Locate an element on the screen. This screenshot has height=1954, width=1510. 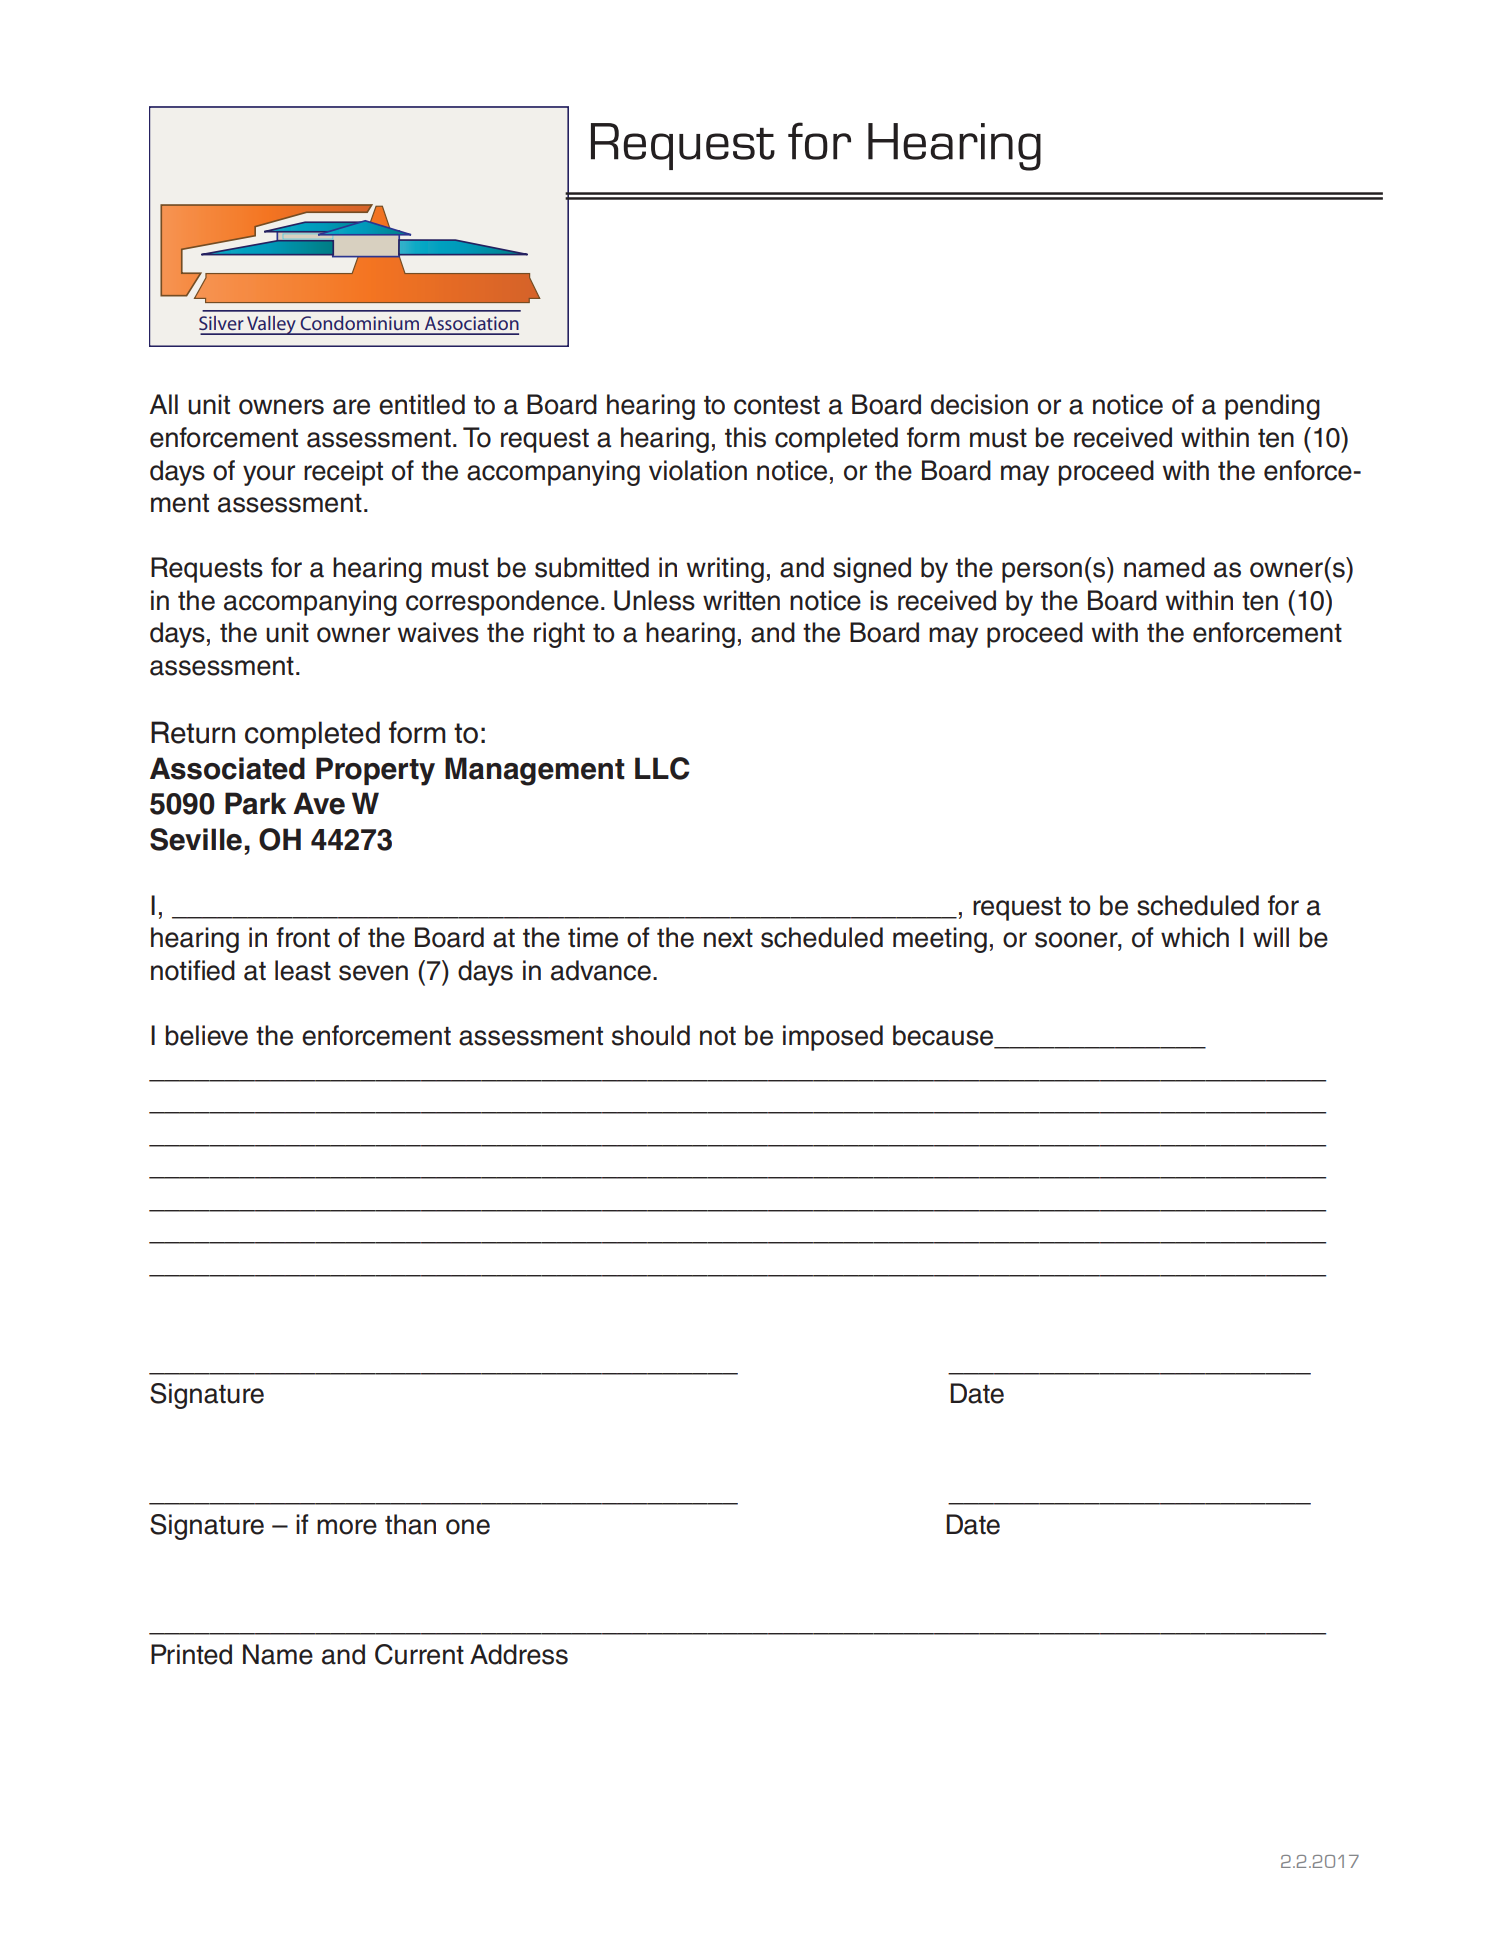
than is located at coordinates (410, 1524).
